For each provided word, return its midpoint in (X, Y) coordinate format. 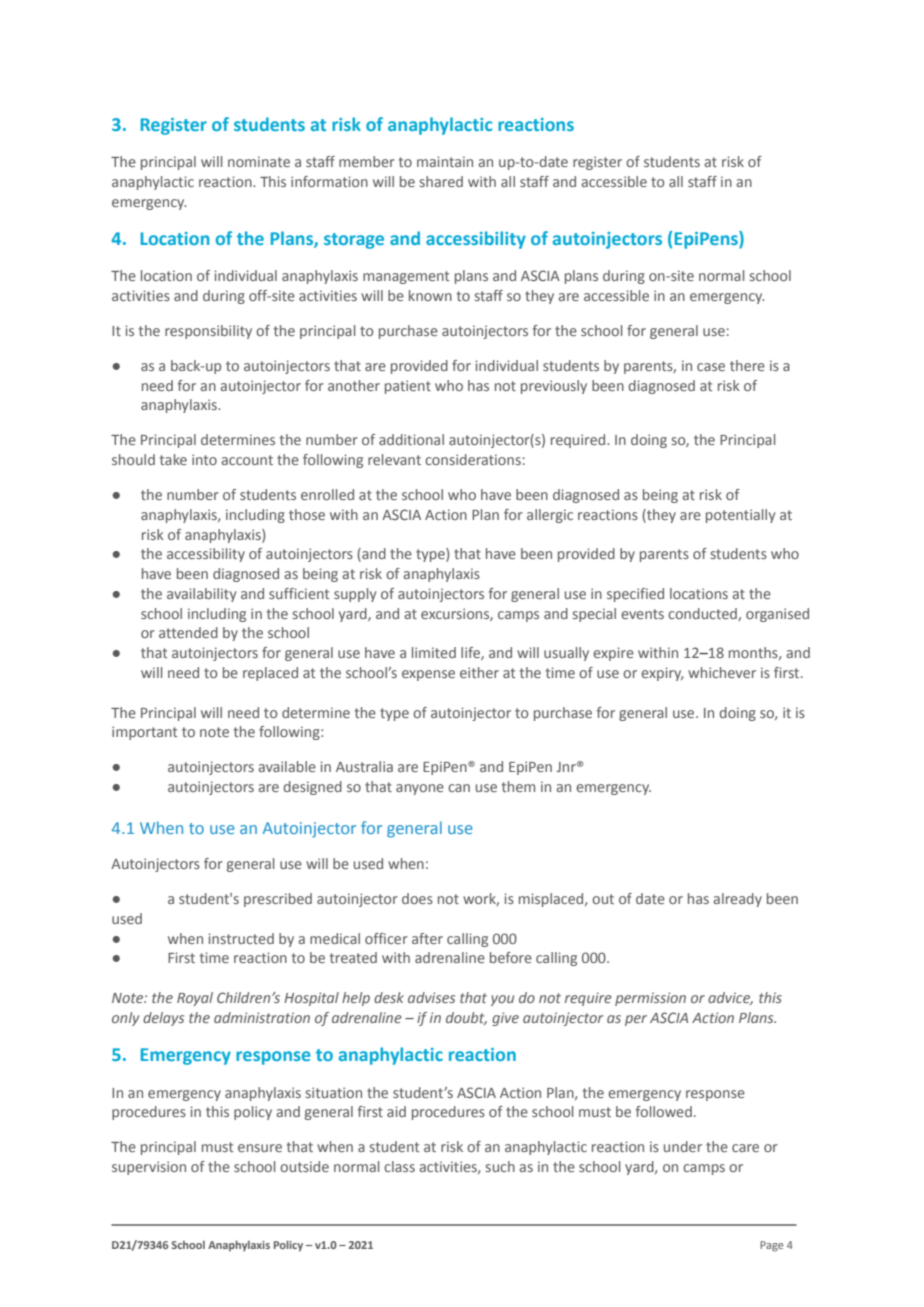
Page (772, 1246)
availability (201, 595)
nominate (259, 161)
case (711, 367)
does (417, 898)
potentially (740, 516)
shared (441, 181)
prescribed (278, 900)
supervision (149, 1168)
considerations (473, 459)
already (737, 900)
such (500, 1166)
